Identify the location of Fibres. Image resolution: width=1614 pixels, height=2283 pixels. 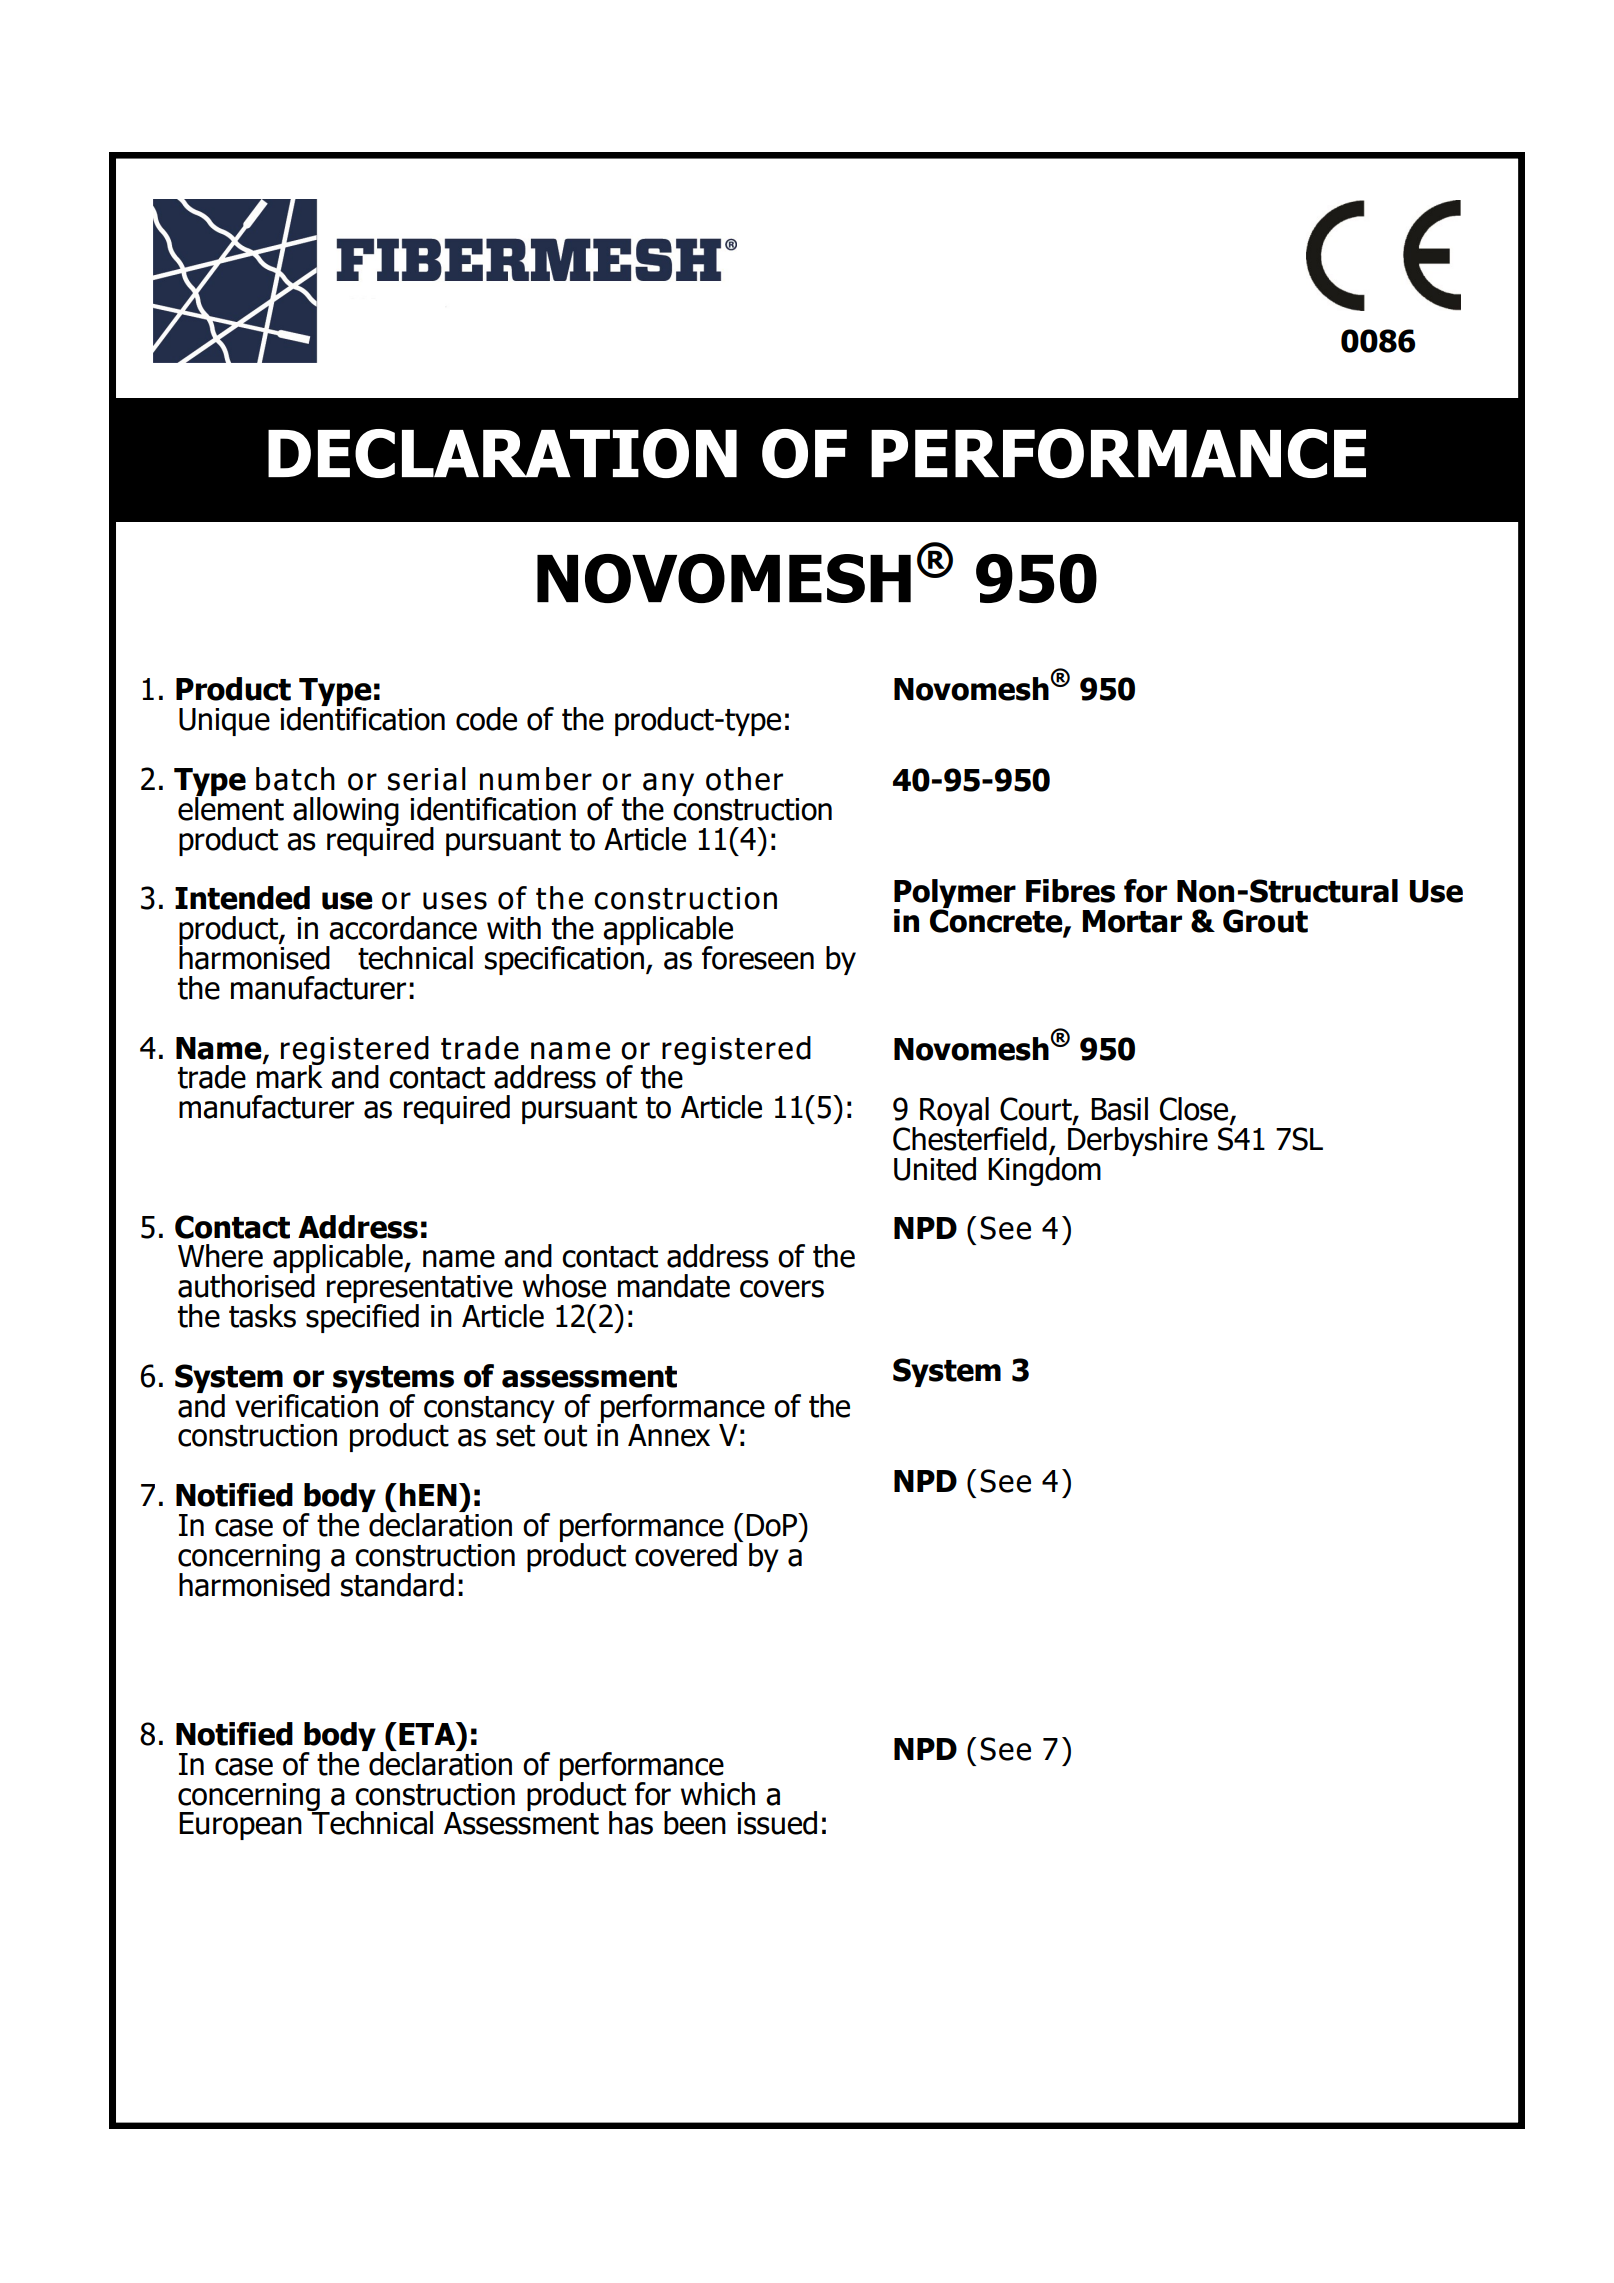
(1070, 891).
